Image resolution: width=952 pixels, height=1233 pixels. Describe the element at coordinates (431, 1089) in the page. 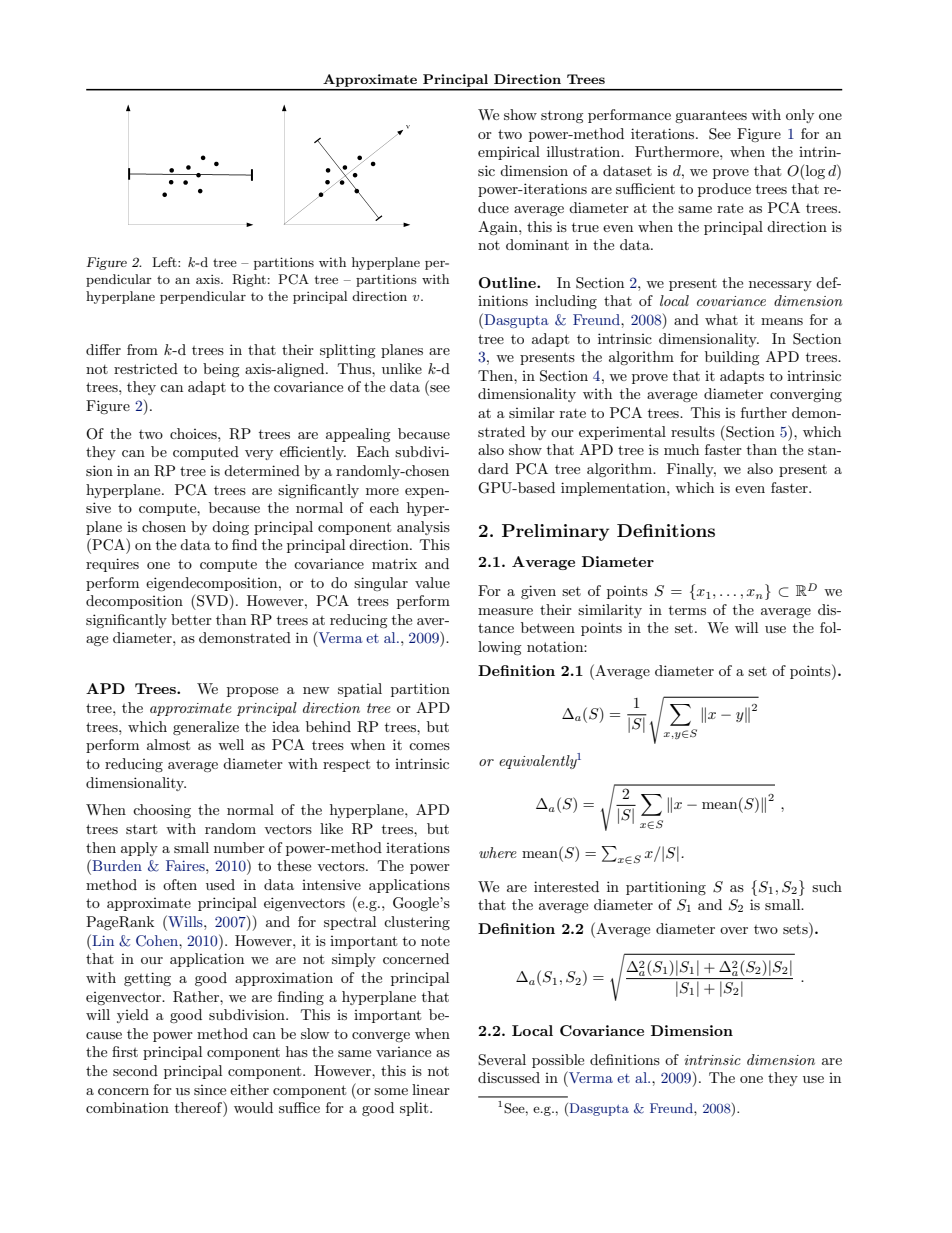

I see `linear` at that location.
